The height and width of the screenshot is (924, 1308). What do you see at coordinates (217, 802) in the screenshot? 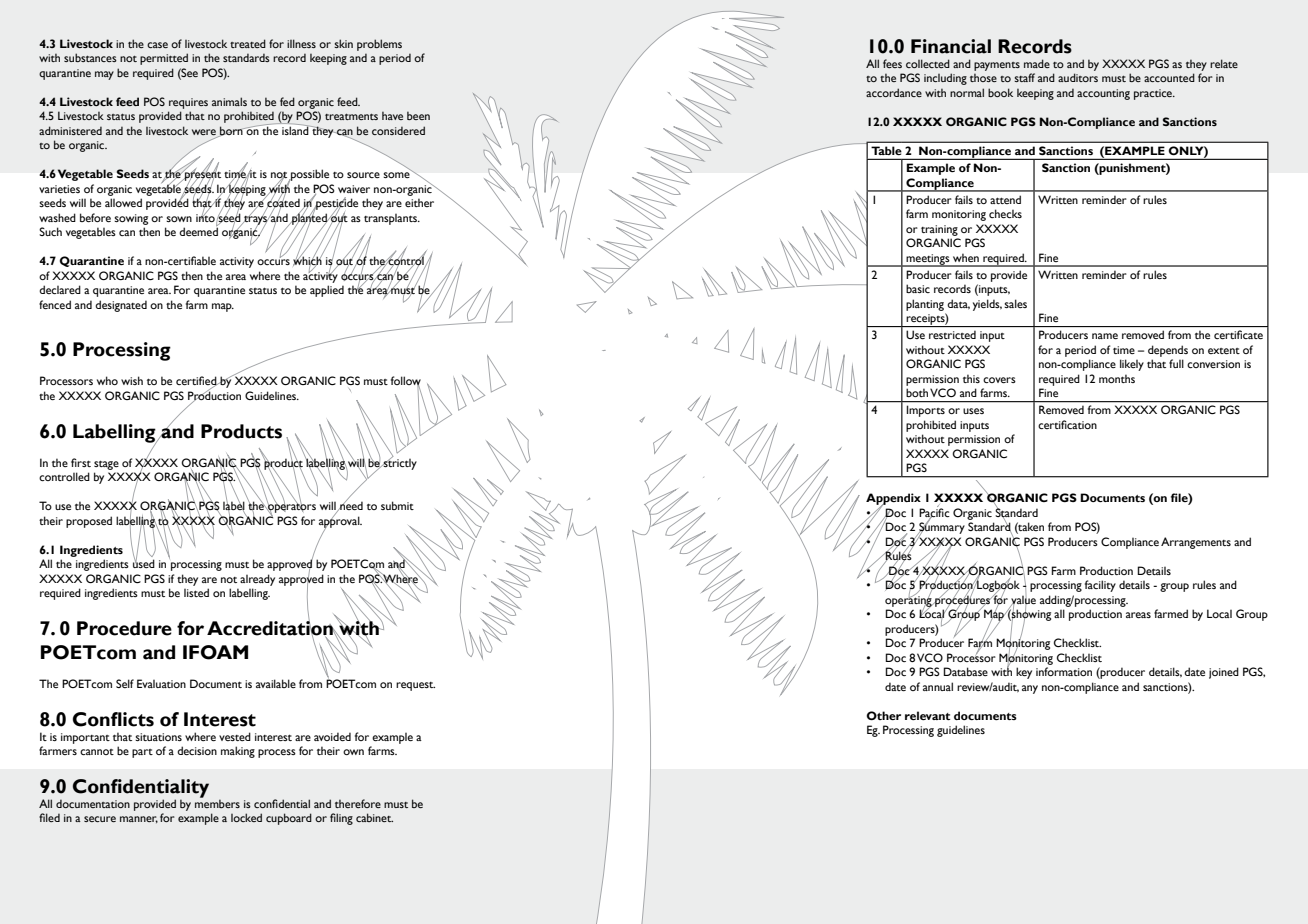
I see `members` at bounding box center [217, 802].
